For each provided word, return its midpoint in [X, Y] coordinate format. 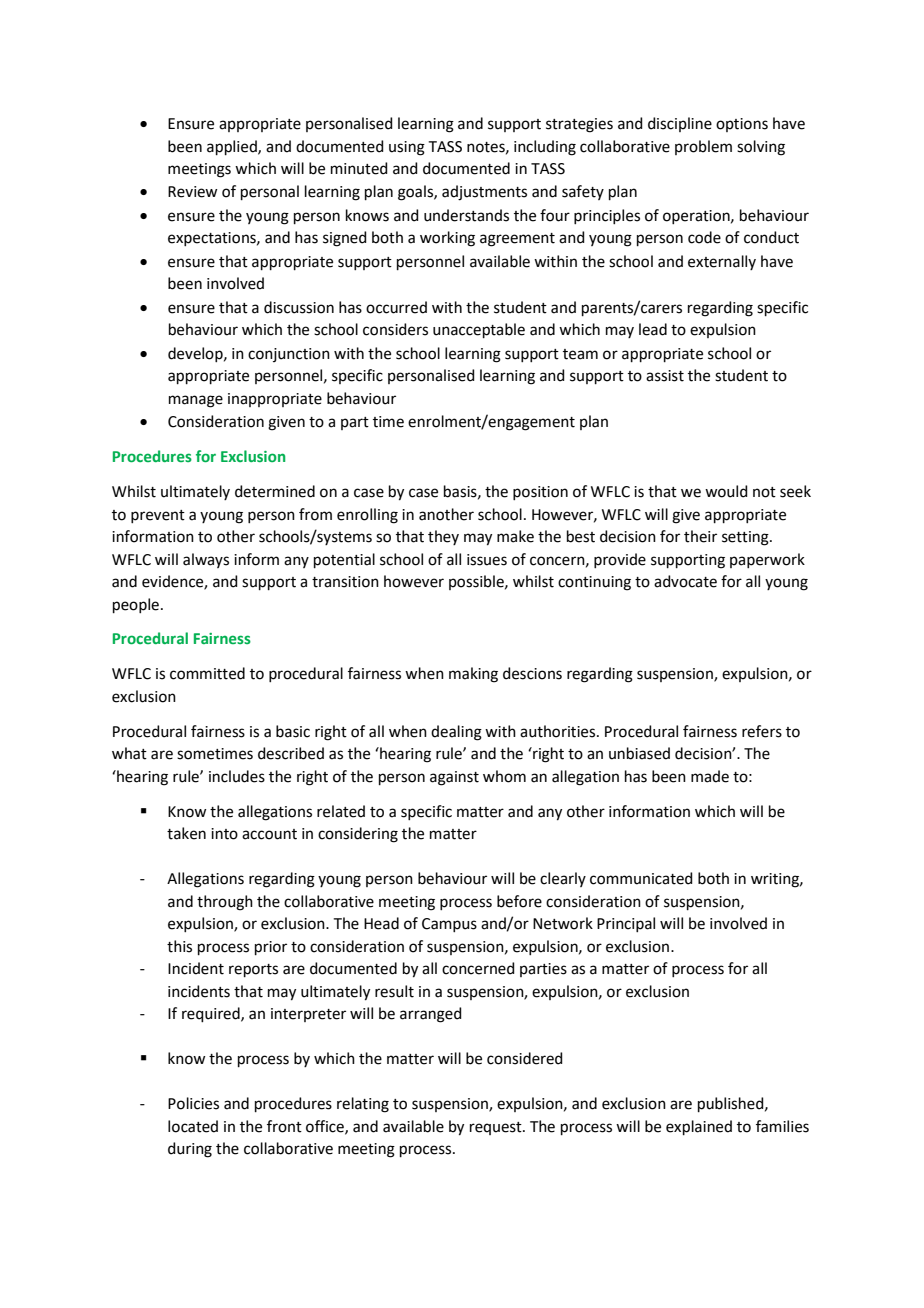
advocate [685, 581]
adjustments [484, 193]
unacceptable [479, 330]
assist [665, 376]
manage [196, 401]
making [473, 675]
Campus [449, 925]
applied [233, 147]
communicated [641, 878]
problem [703, 147]
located [193, 1126]
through [225, 903]
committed [207, 673]
